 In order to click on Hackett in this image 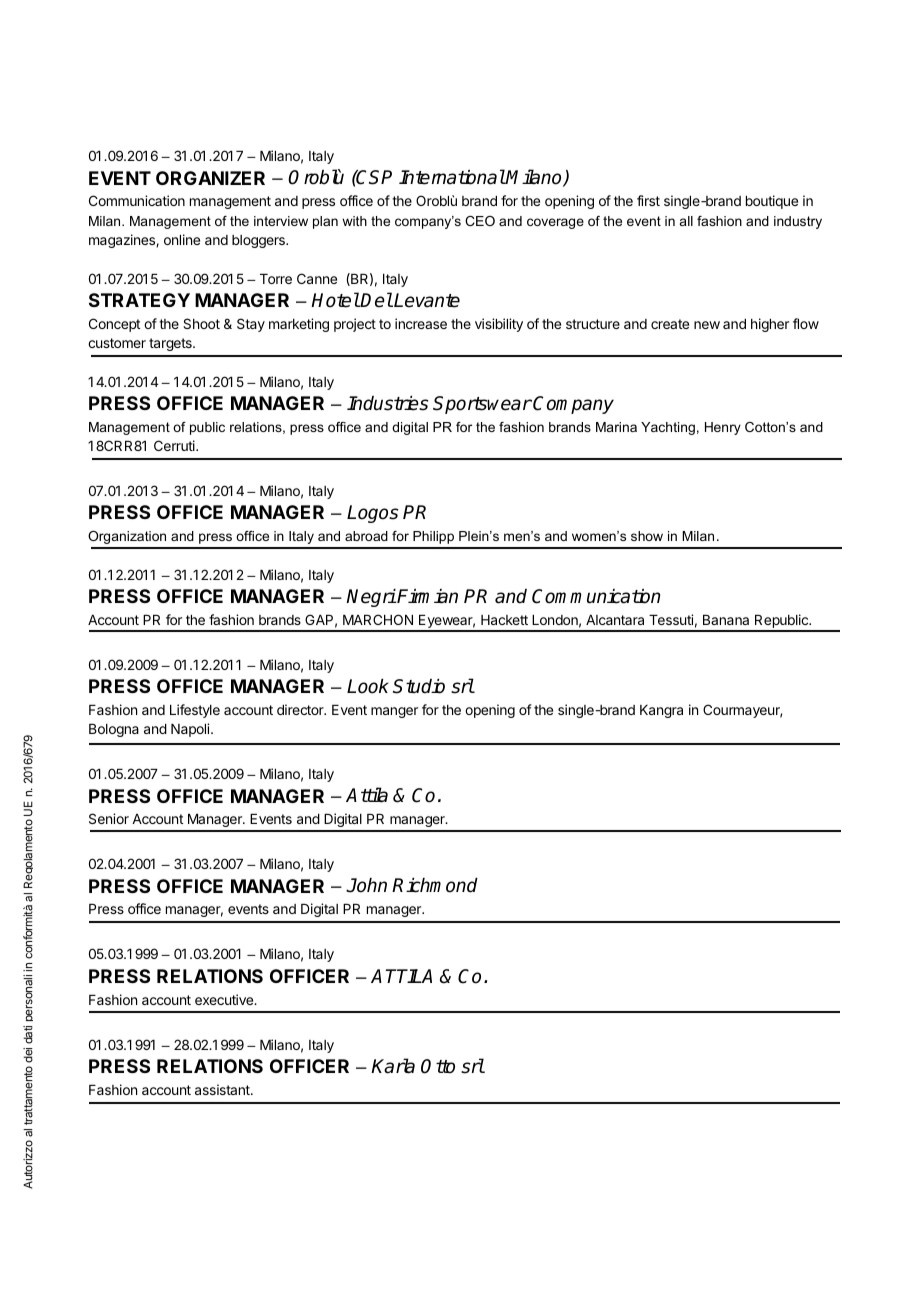, I will do `click(504, 620)`.
